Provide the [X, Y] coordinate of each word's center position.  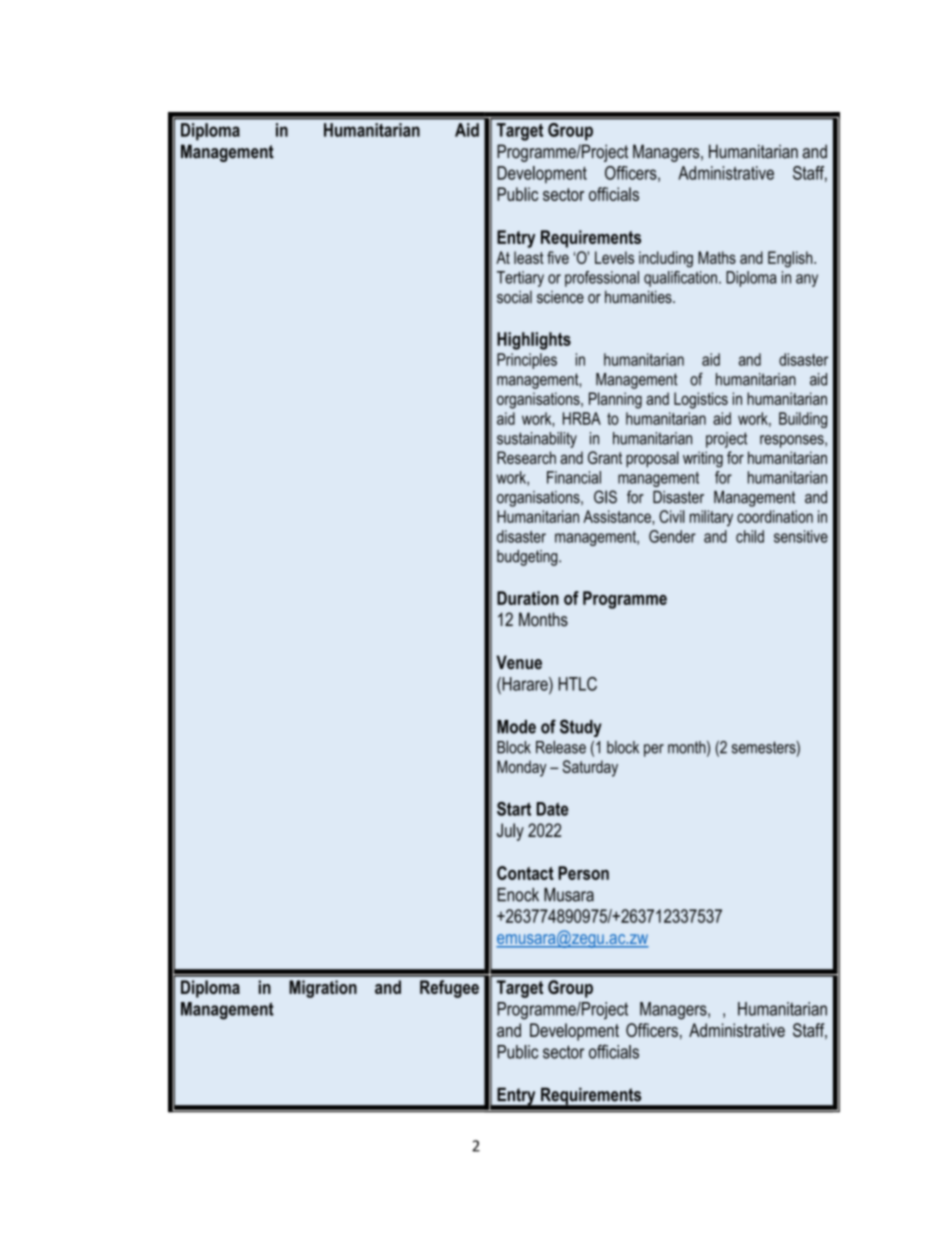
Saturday [590, 768]
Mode [516, 727]
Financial [574, 477]
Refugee [449, 989]
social [514, 297]
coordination [775, 516]
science [560, 297]
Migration [323, 989]
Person [583, 873]
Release [561, 747]
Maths [717, 257]
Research [526, 457]
